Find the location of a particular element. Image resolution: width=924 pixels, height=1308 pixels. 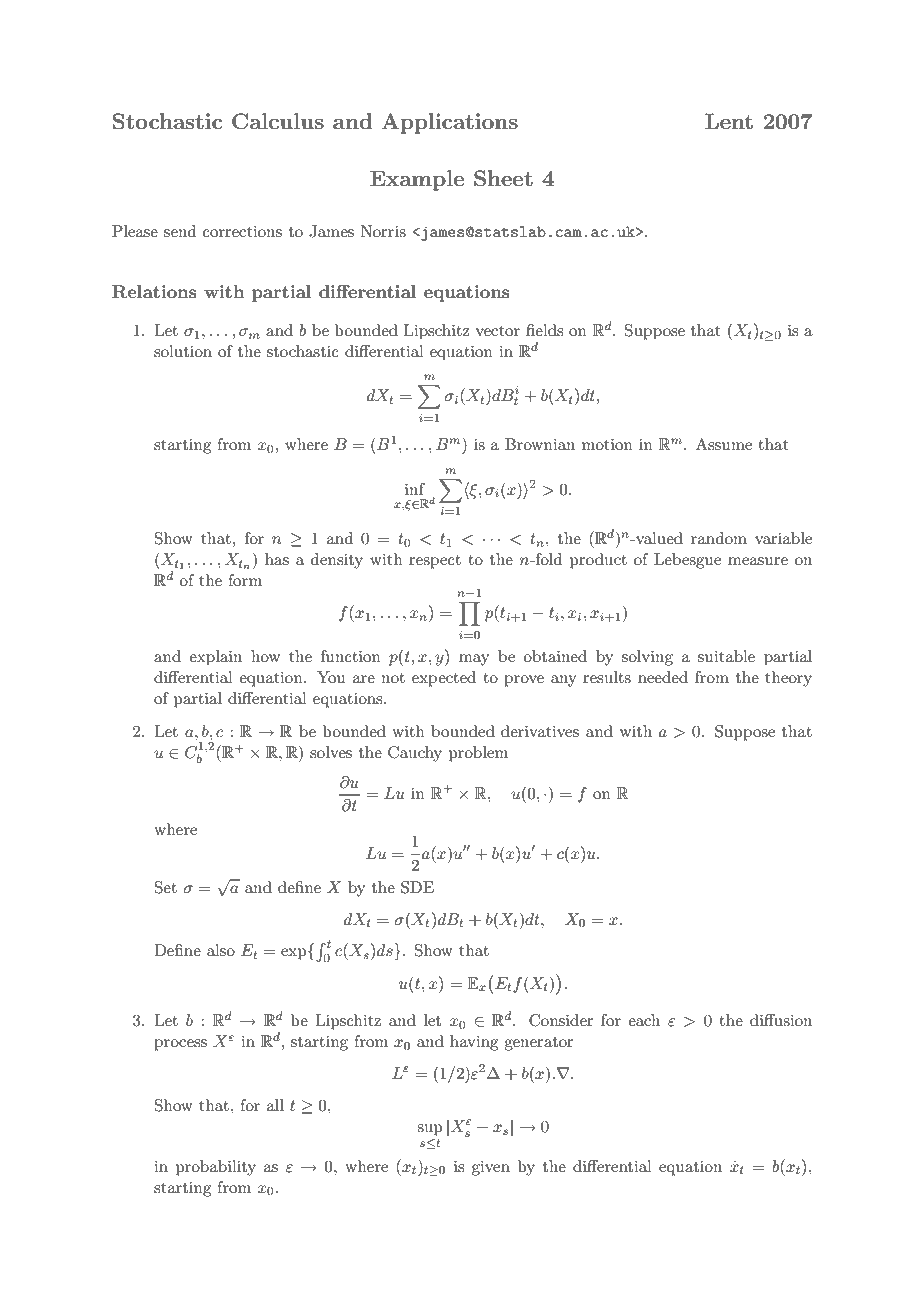

inf is located at coordinates (415, 489).
